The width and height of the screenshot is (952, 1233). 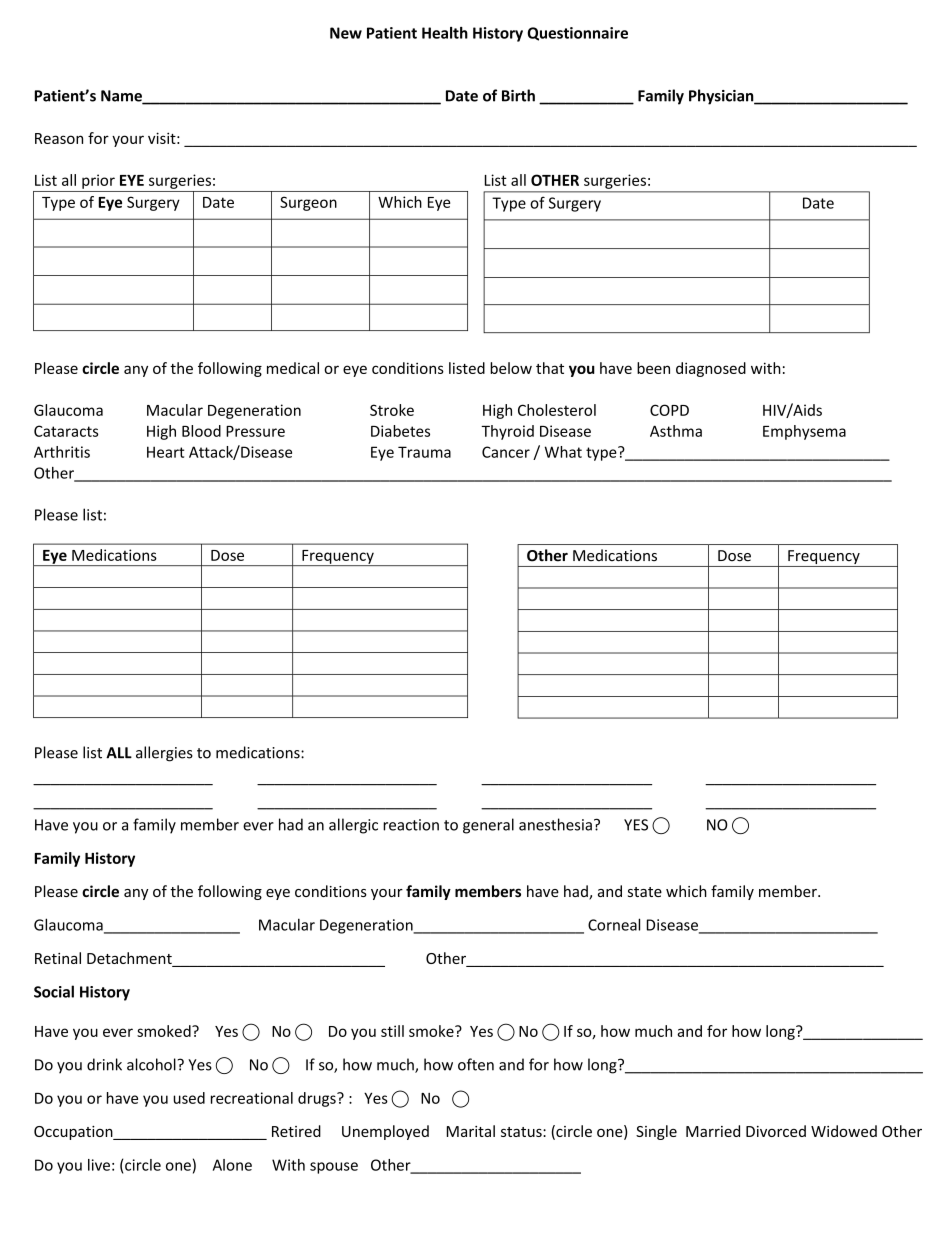 I want to click on Divorced, so click(x=776, y=1131).
